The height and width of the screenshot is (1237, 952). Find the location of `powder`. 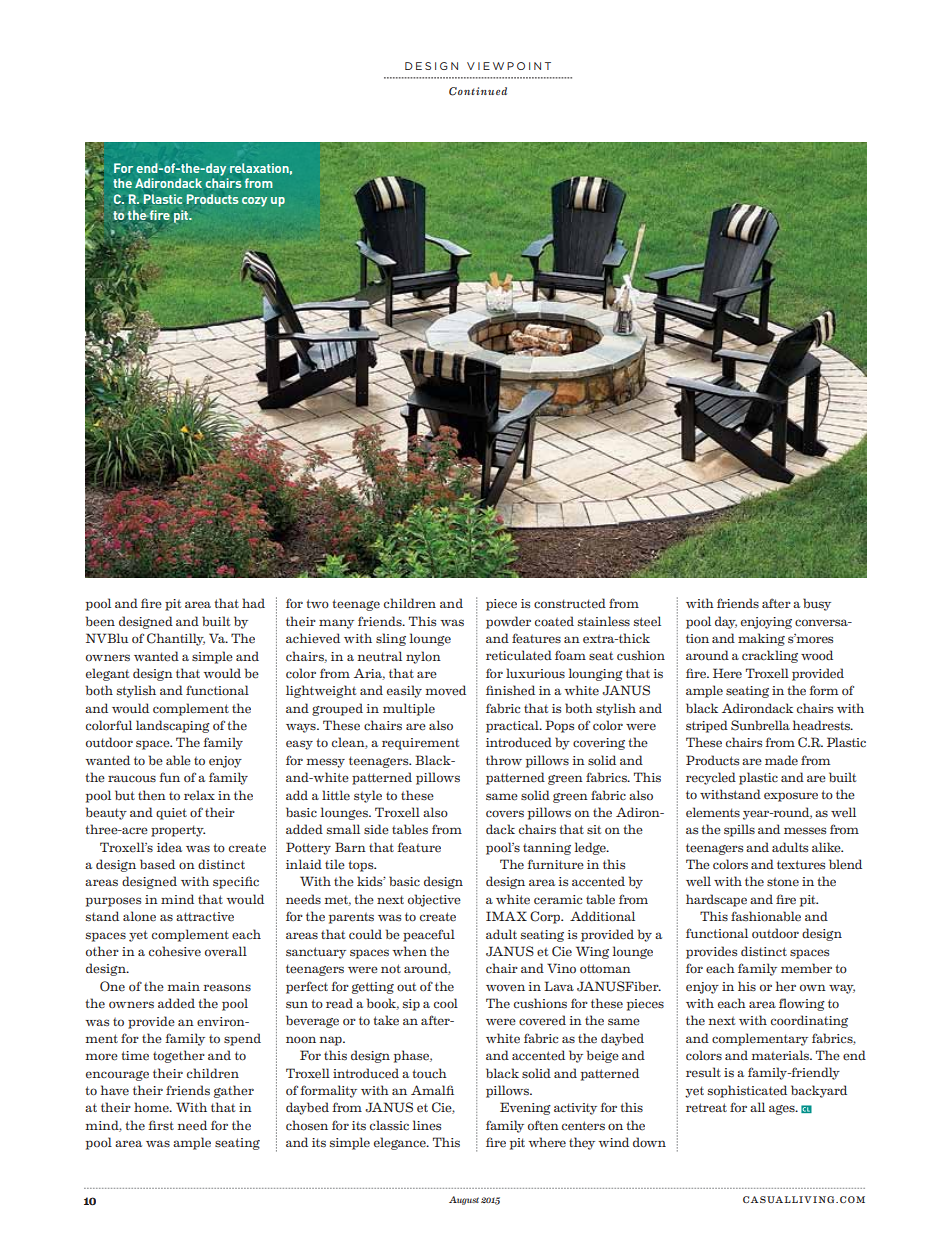

powder is located at coordinates (508, 622).
